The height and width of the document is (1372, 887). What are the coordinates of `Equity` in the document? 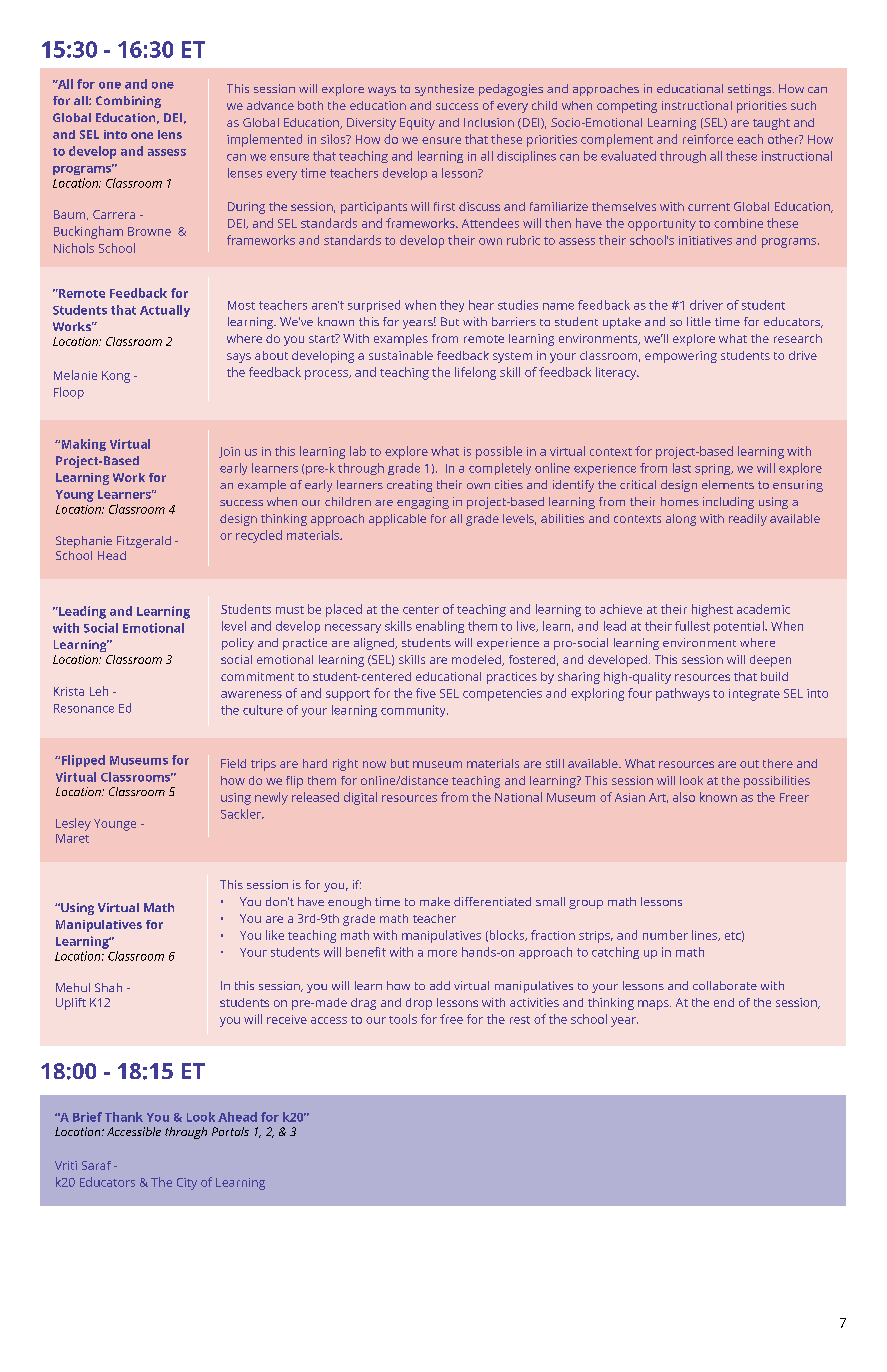 It's located at (417, 124).
